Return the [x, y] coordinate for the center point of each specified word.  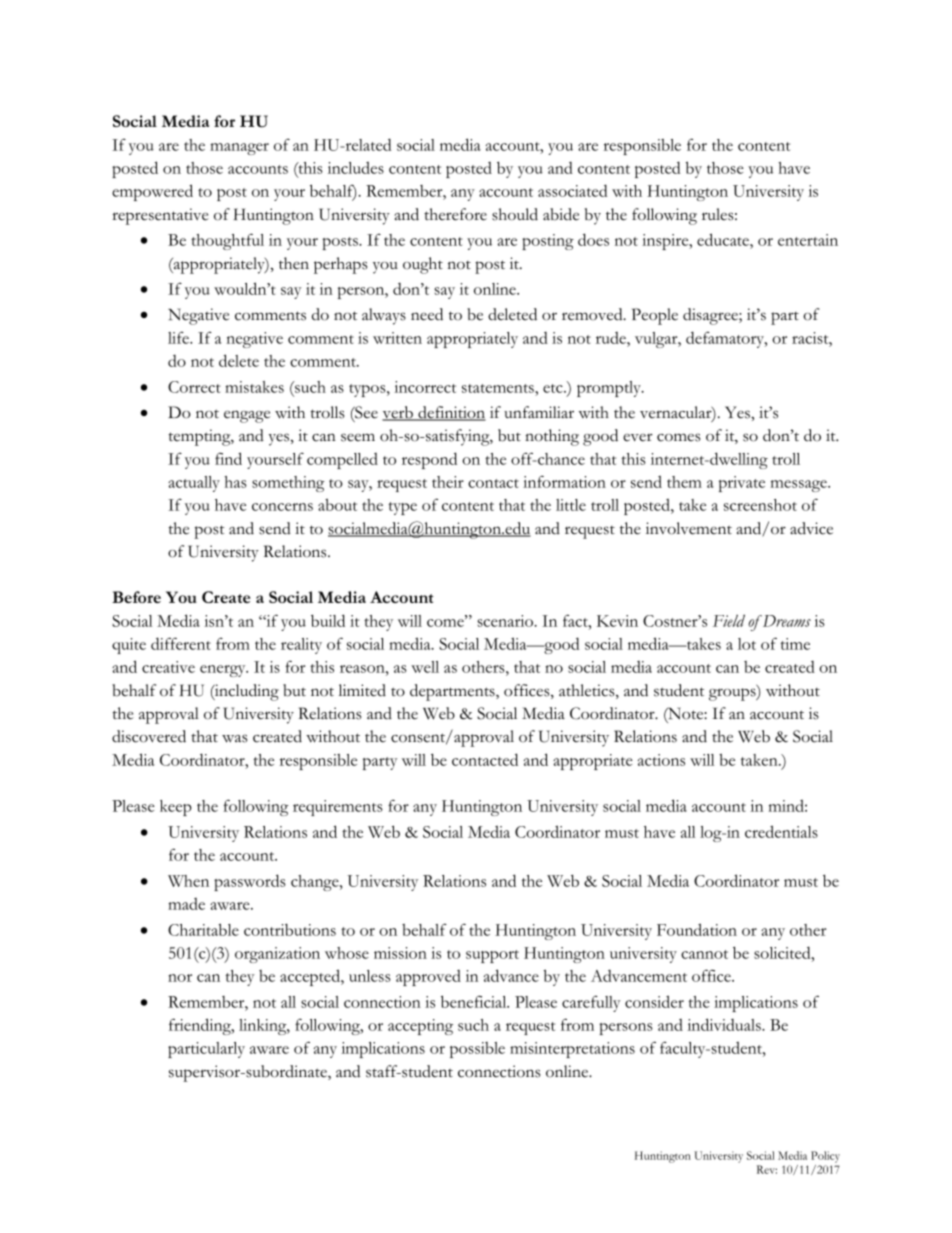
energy [224, 671]
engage [247, 416]
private [742, 484]
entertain [808, 240]
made [186, 904]
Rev [767, 1169]
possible [477, 1050]
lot [747, 644]
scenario [506, 621]
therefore [455, 214]
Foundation [697, 929]
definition [451, 413]
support [492, 956]
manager [239, 149]
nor [180, 978]
